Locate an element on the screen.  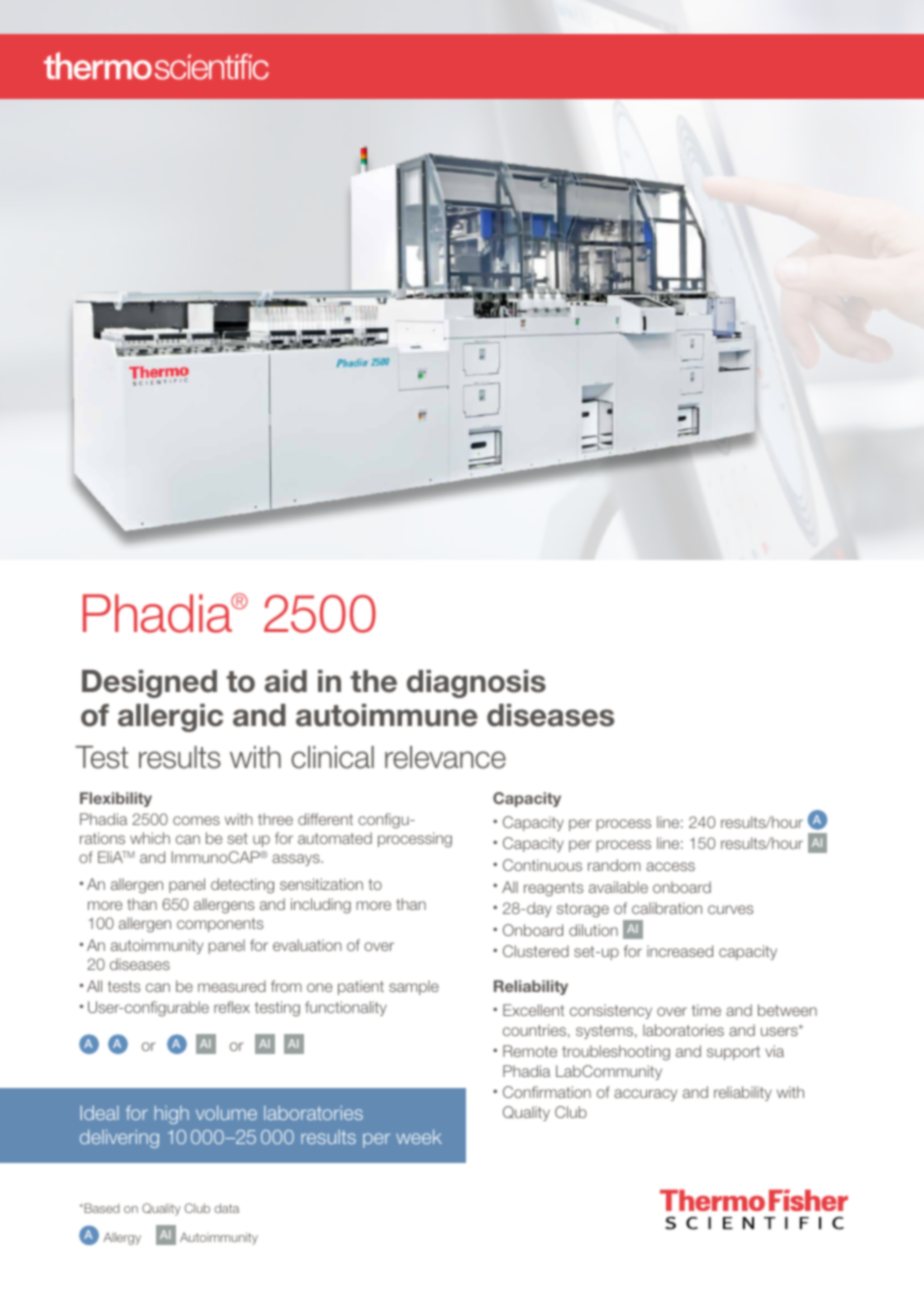
data is located at coordinates (227, 1208).
